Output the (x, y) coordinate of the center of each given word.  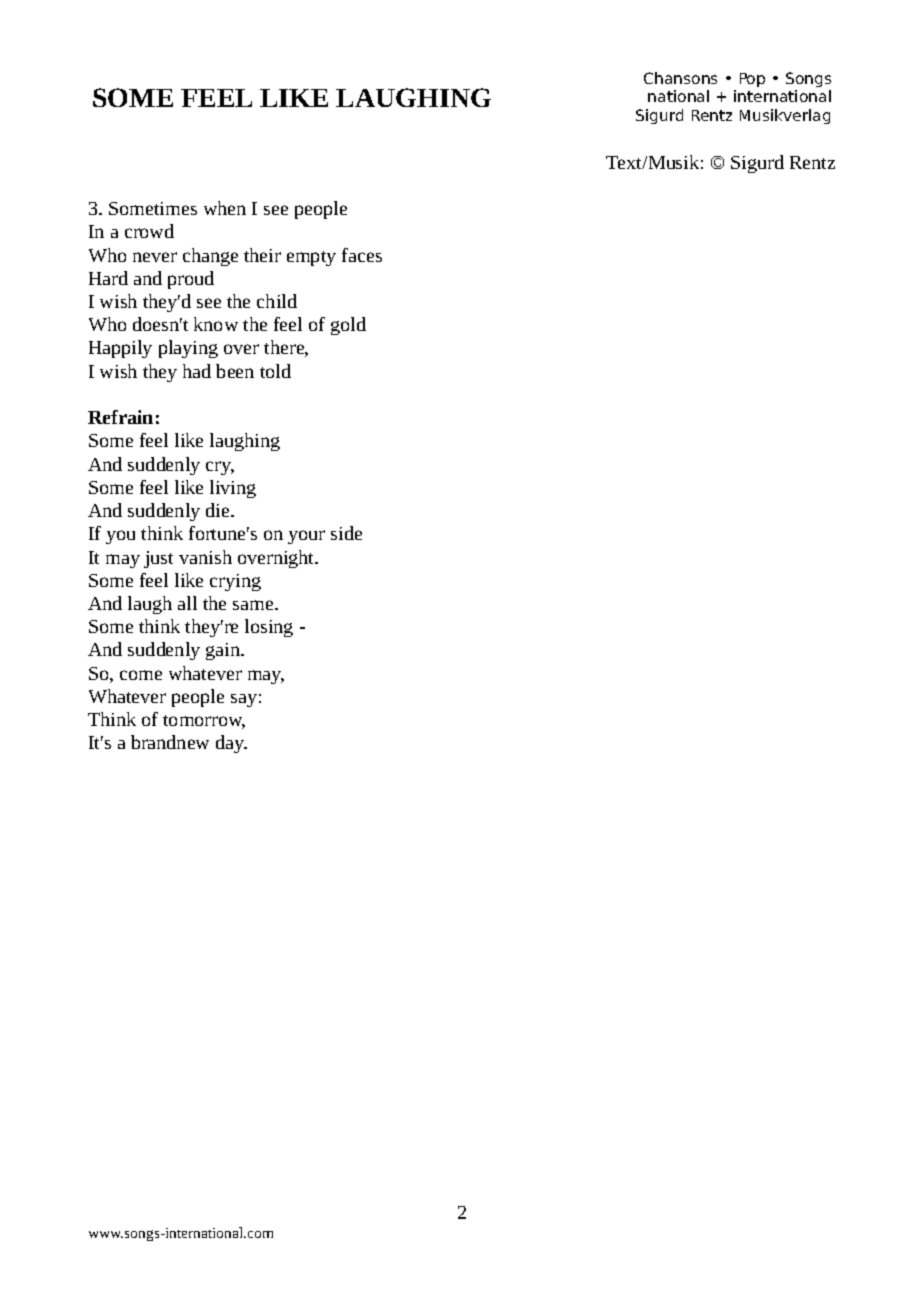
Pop (752, 80)
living (233, 489)
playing (188, 349)
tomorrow (204, 722)
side (346, 533)
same (254, 605)
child (277, 301)
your (306, 537)
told (275, 371)
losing (269, 628)
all (187, 603)
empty (311, 258)
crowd (149, 231)
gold (348, 326)
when (225, 208)
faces (362, 255)
